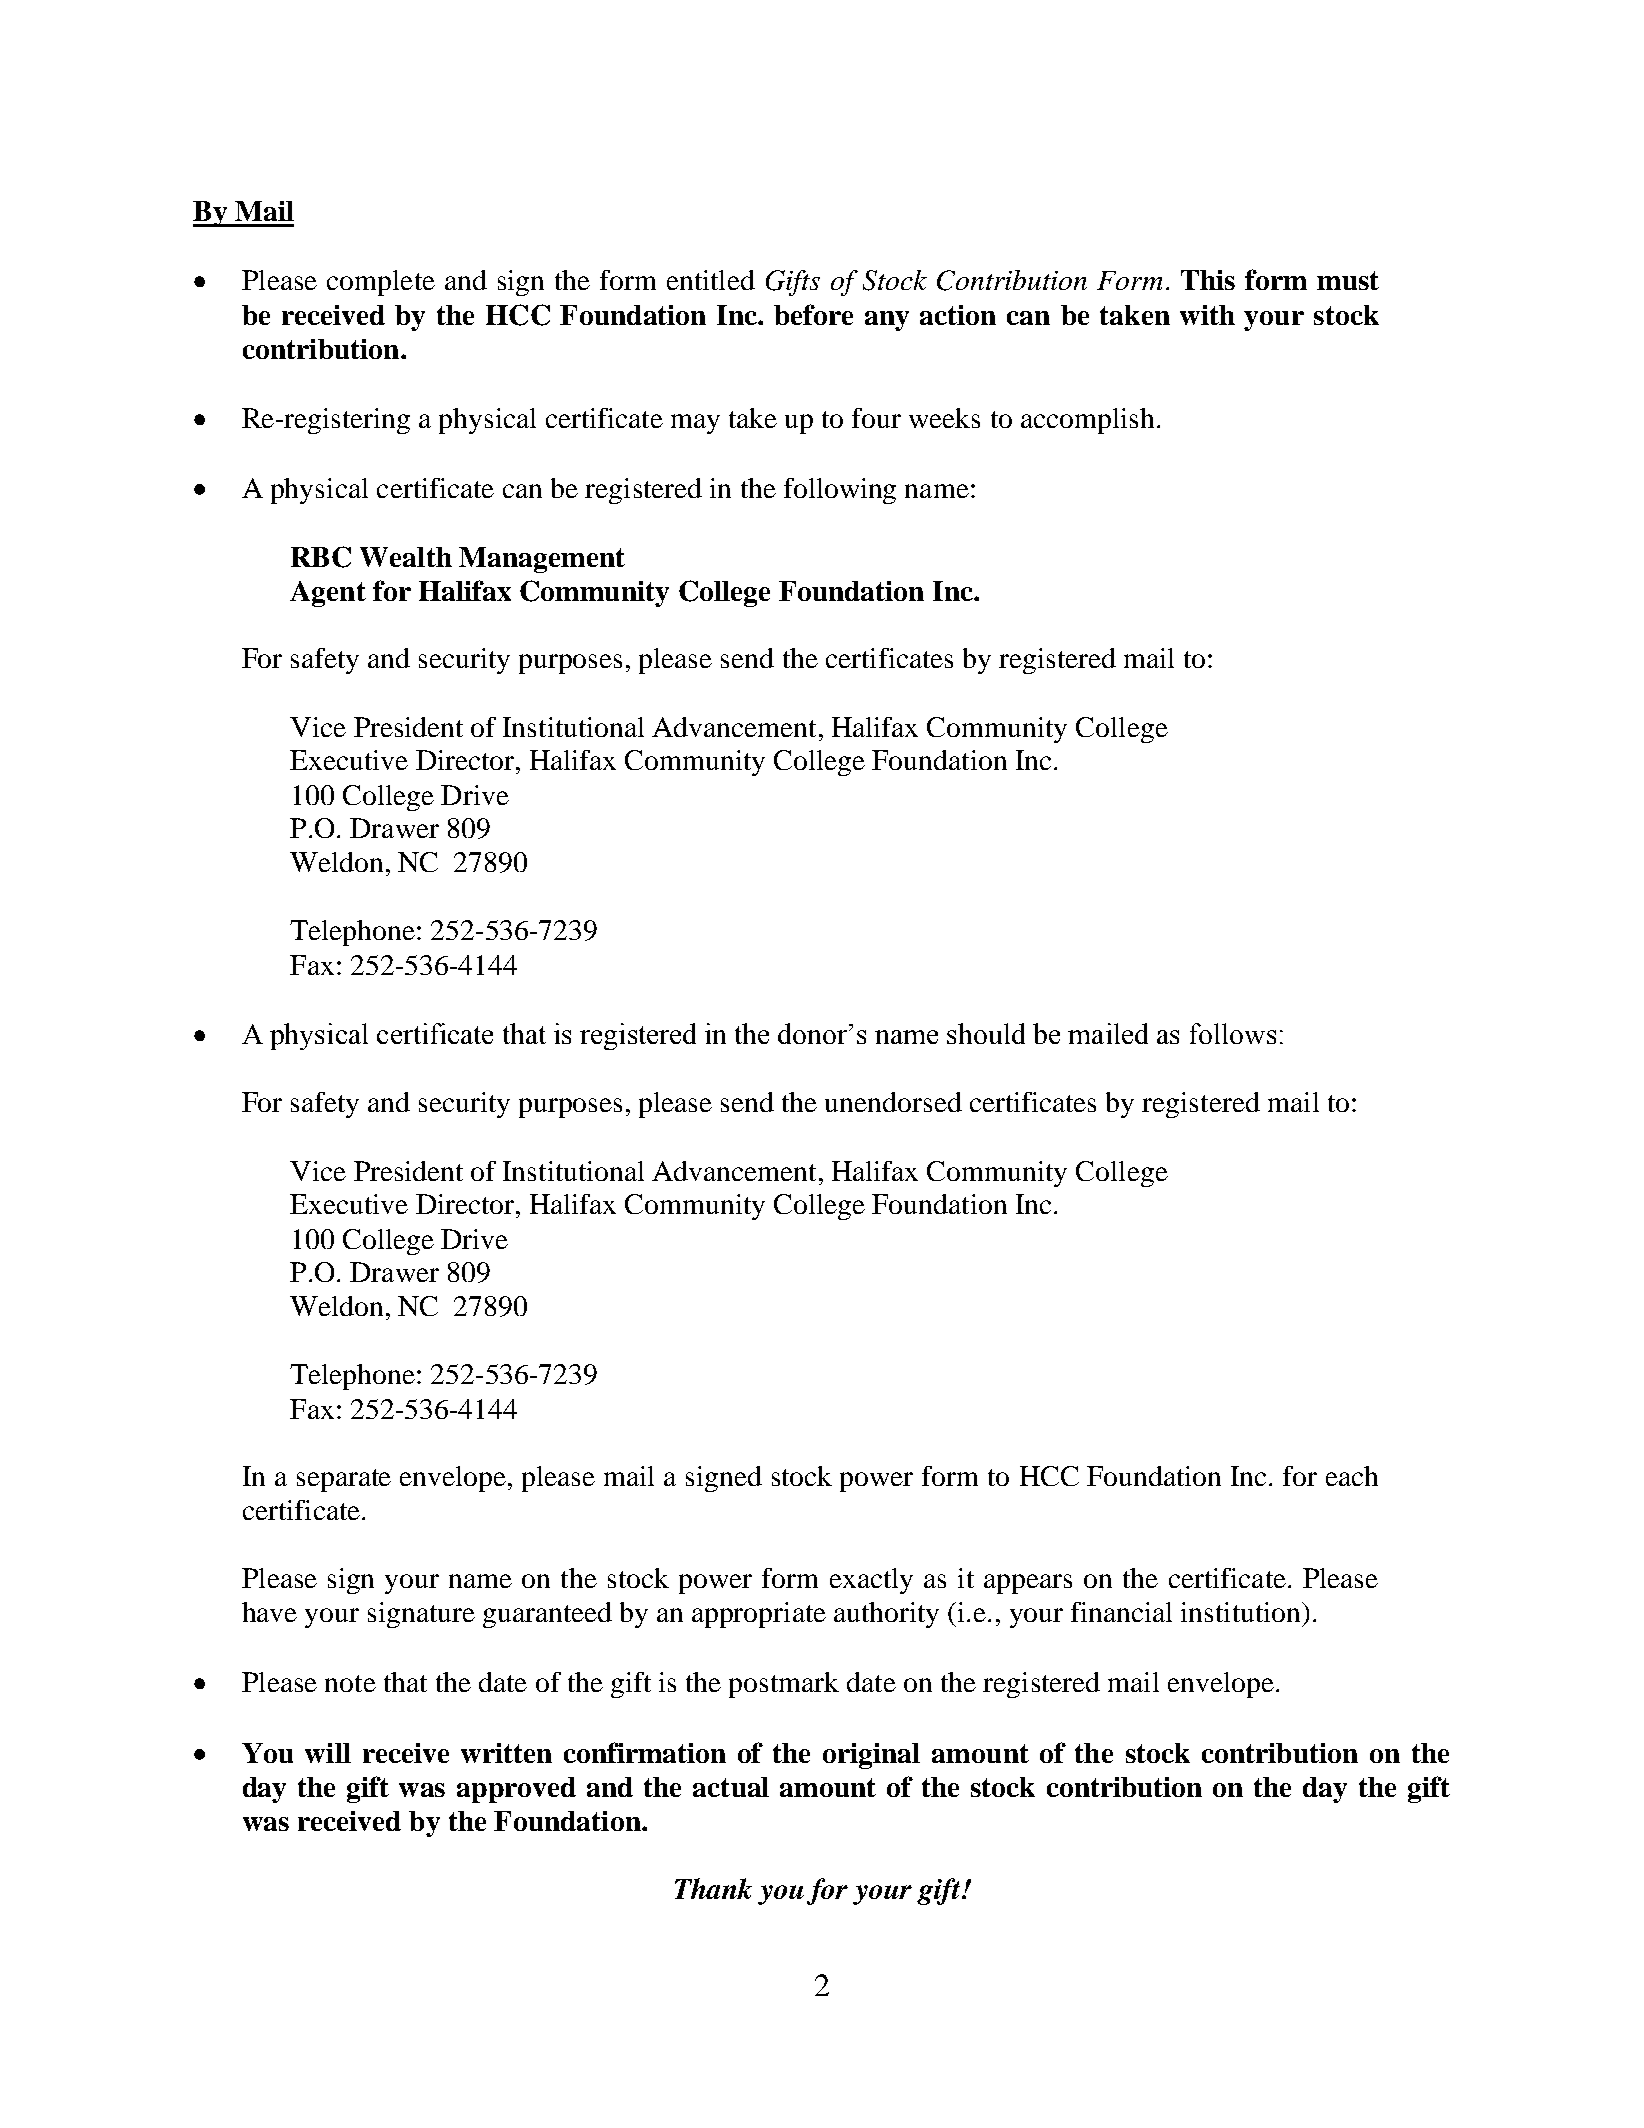 Image resolution: width=1644 pixels, height=2128 pixels. What do you see at coordinates (813, 314) in the screenshot?
I see `before` at bounding box center [813, 314].
